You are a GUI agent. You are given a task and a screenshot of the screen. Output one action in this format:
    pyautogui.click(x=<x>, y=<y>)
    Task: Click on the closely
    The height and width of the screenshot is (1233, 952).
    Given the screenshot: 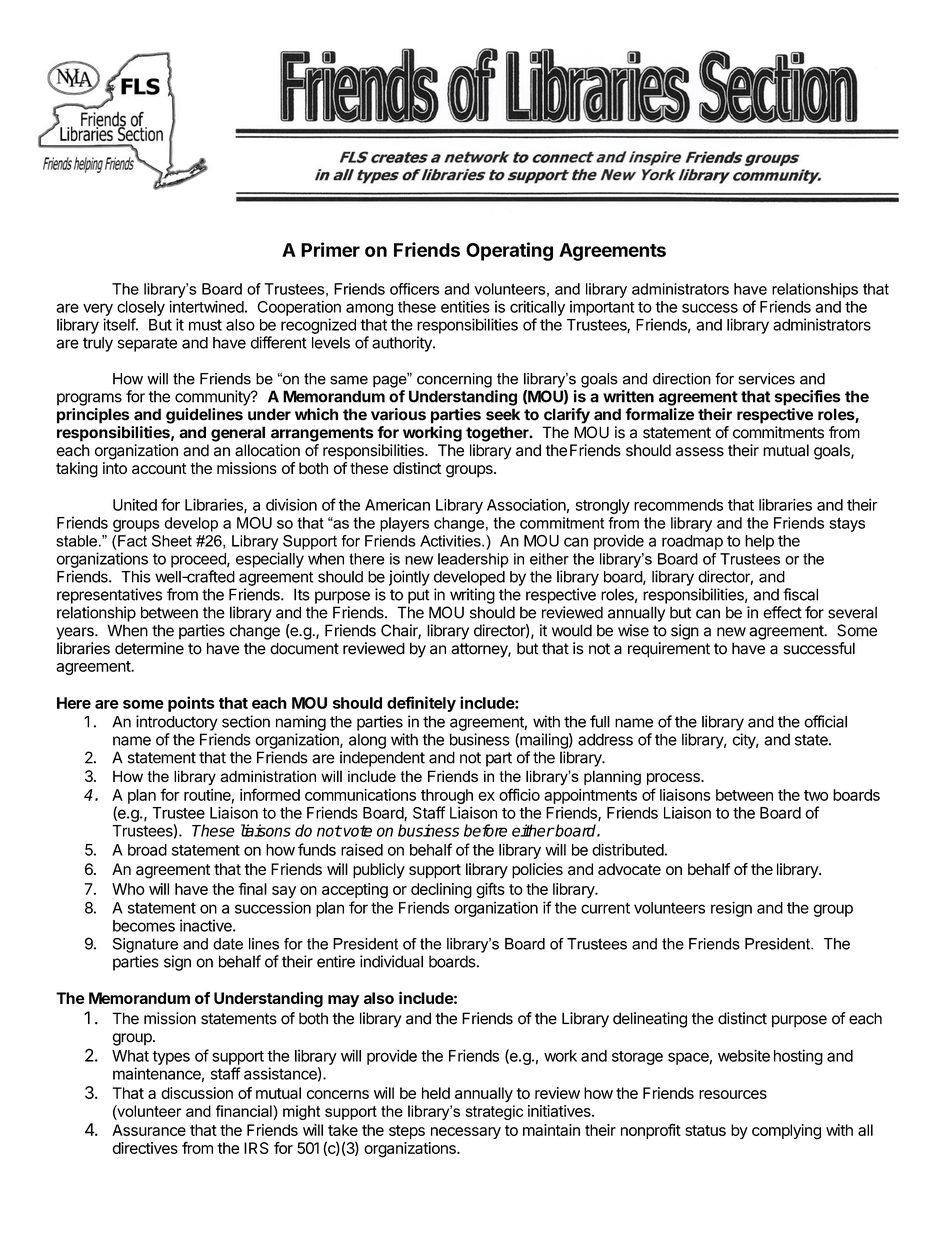 What is the action you would take?
    pyautogui.click(x=141, y=308)
